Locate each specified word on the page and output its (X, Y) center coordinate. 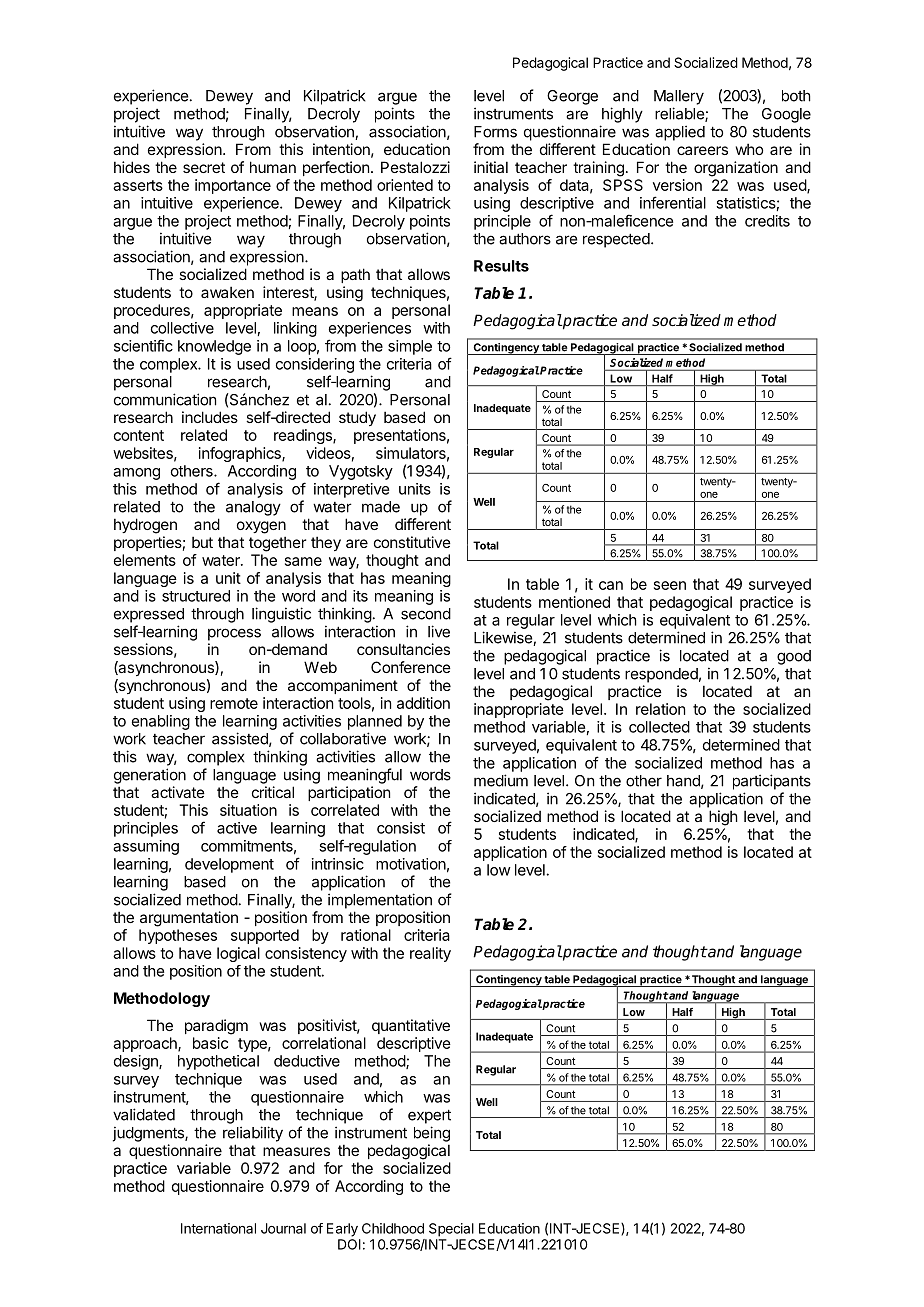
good (794, 657)
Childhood (393, 1228)
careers (702, 150)
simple (410, 347)
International (218, 1228)
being (432, 1134)
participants (772, 782)
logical (238, 954)
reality (430, 954)
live (439, 631)
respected (616, 240)
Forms (495, 132)
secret (204, 167)
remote (234, 703)
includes (210, 417)
